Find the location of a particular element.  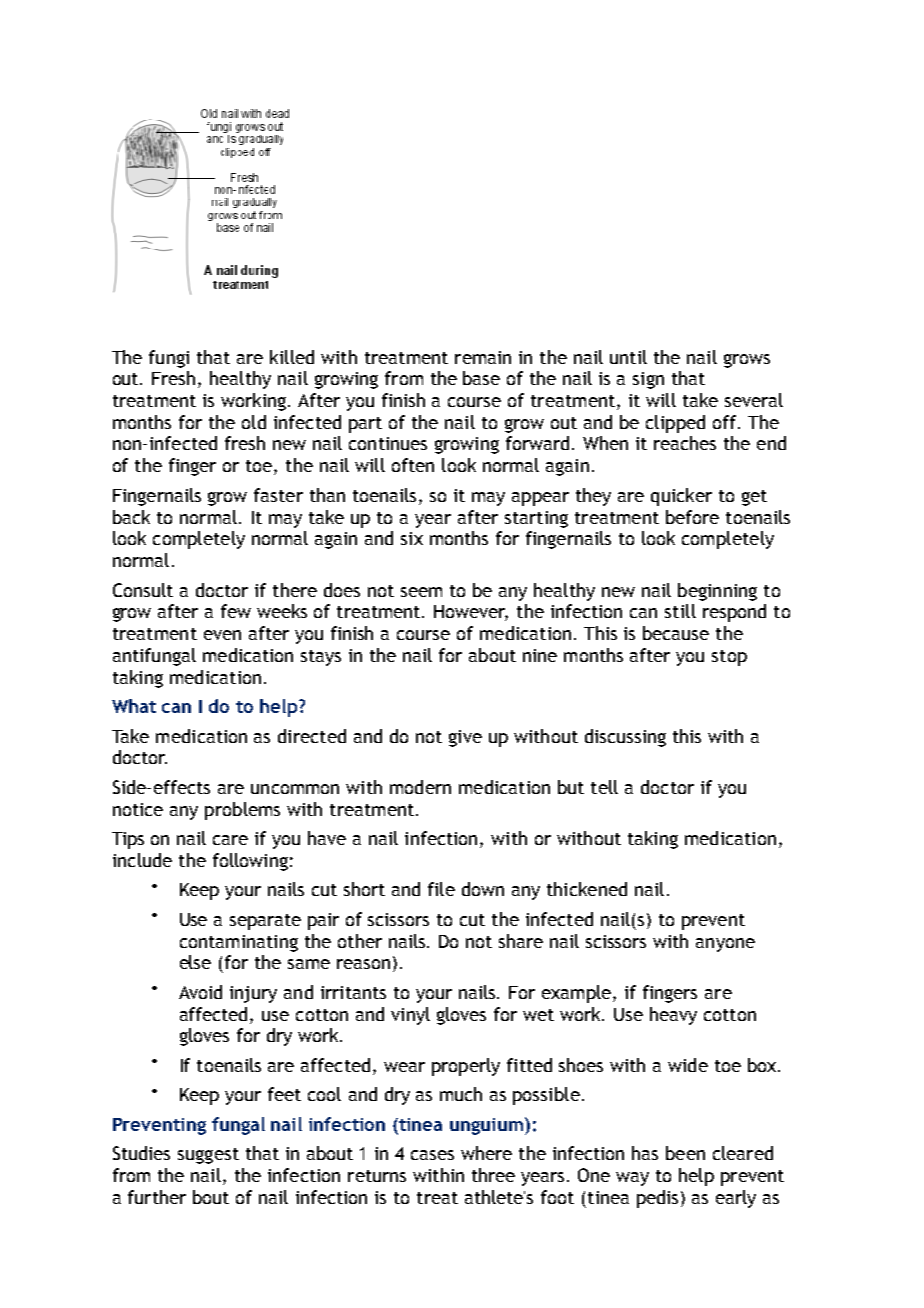

cases is located at coordinates (432, 1155).
